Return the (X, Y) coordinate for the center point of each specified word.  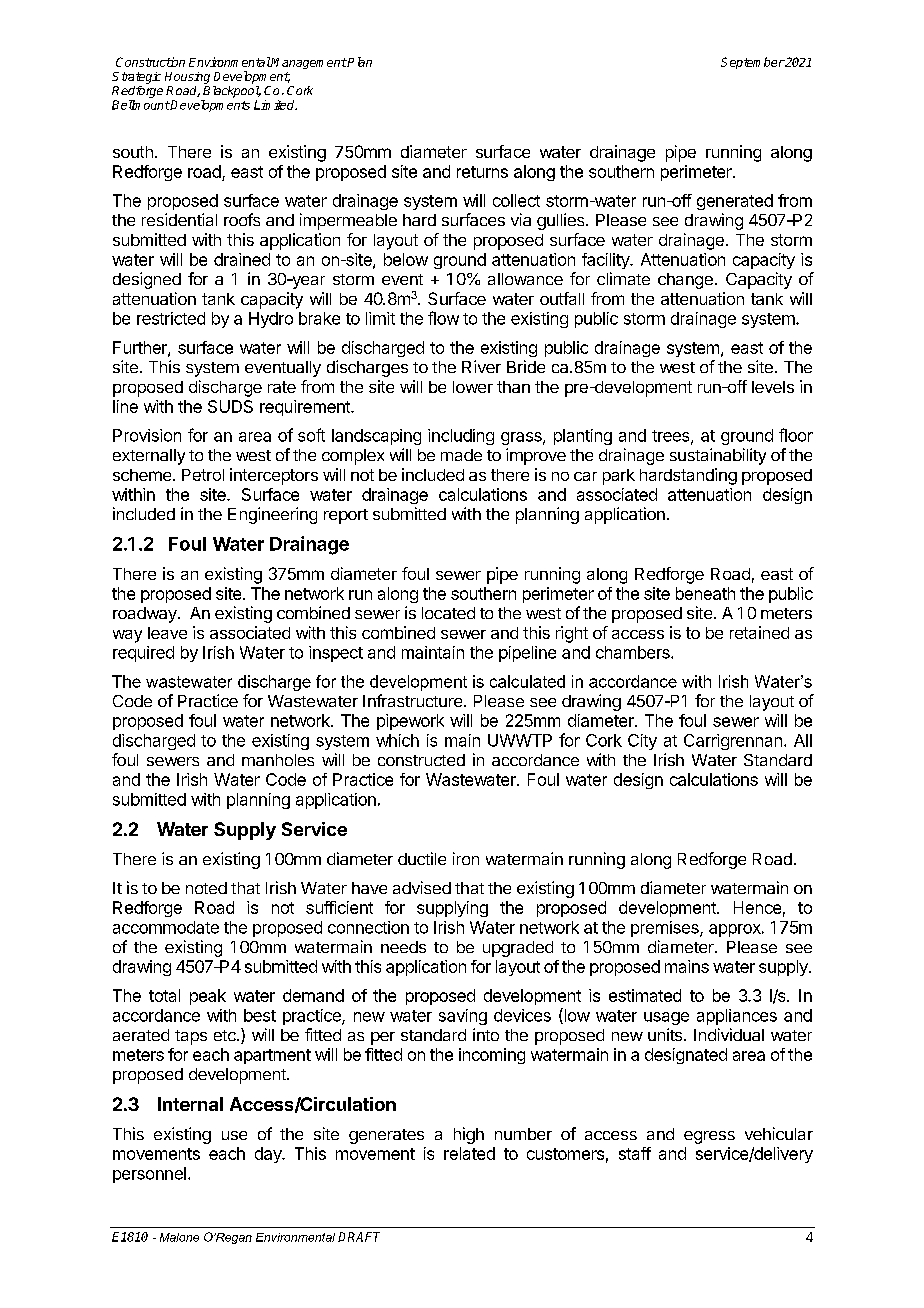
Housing (187, 78)
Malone (179, 1237)
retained (759, 632)
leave (167, 633)
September (753, 63)
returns (482, 172)
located (448, 613)
